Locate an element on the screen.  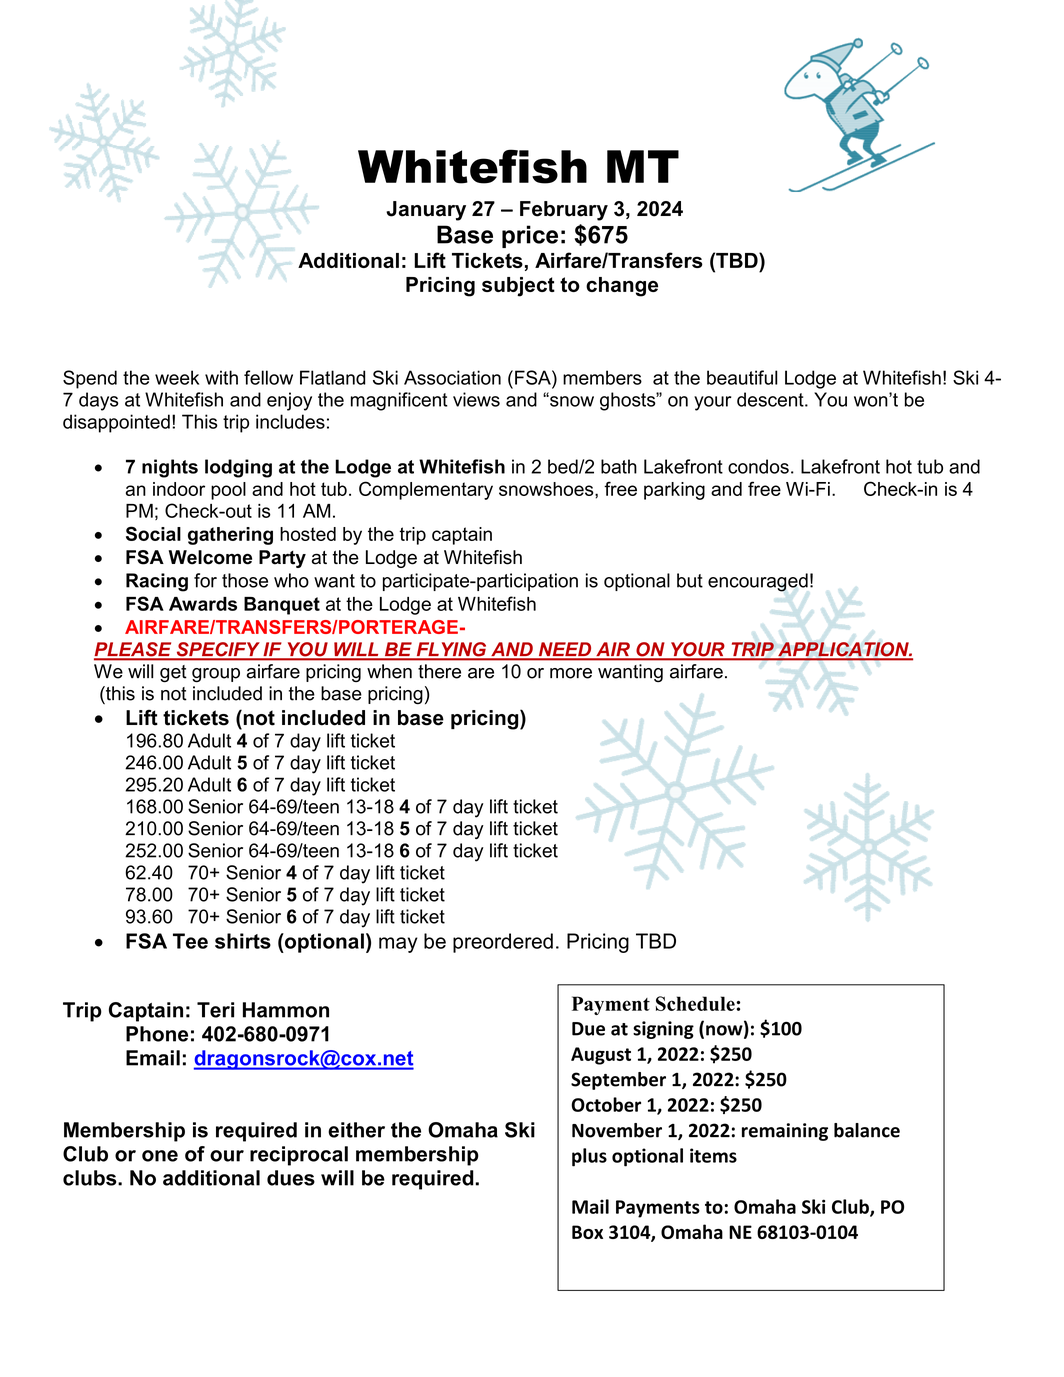
change is located at coordinates (622, 287).
